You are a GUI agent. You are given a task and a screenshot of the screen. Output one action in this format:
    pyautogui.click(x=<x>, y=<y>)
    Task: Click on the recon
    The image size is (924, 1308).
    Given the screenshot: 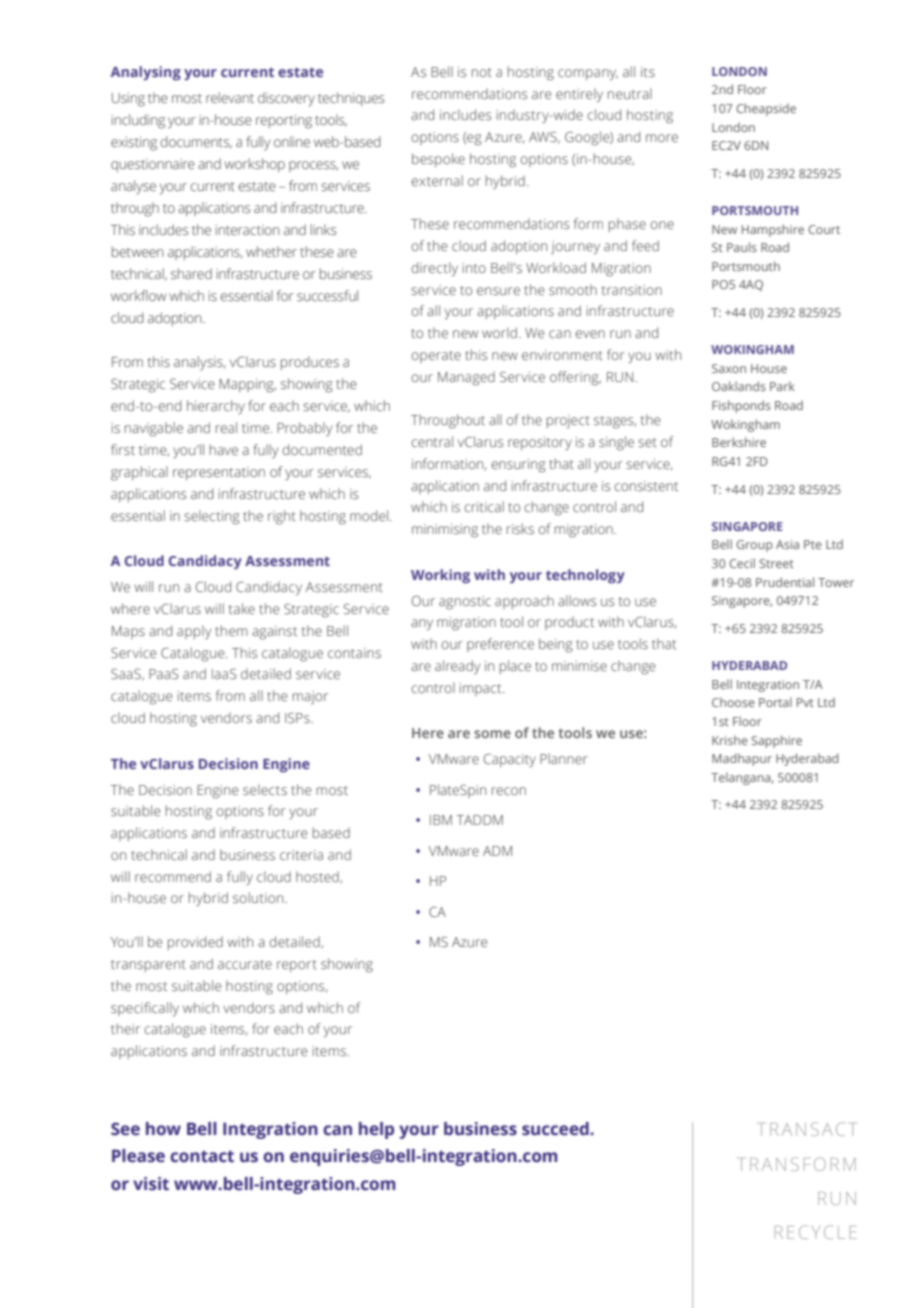 What is the action you would take?
    pyautogui.click(x=509, y=791)
